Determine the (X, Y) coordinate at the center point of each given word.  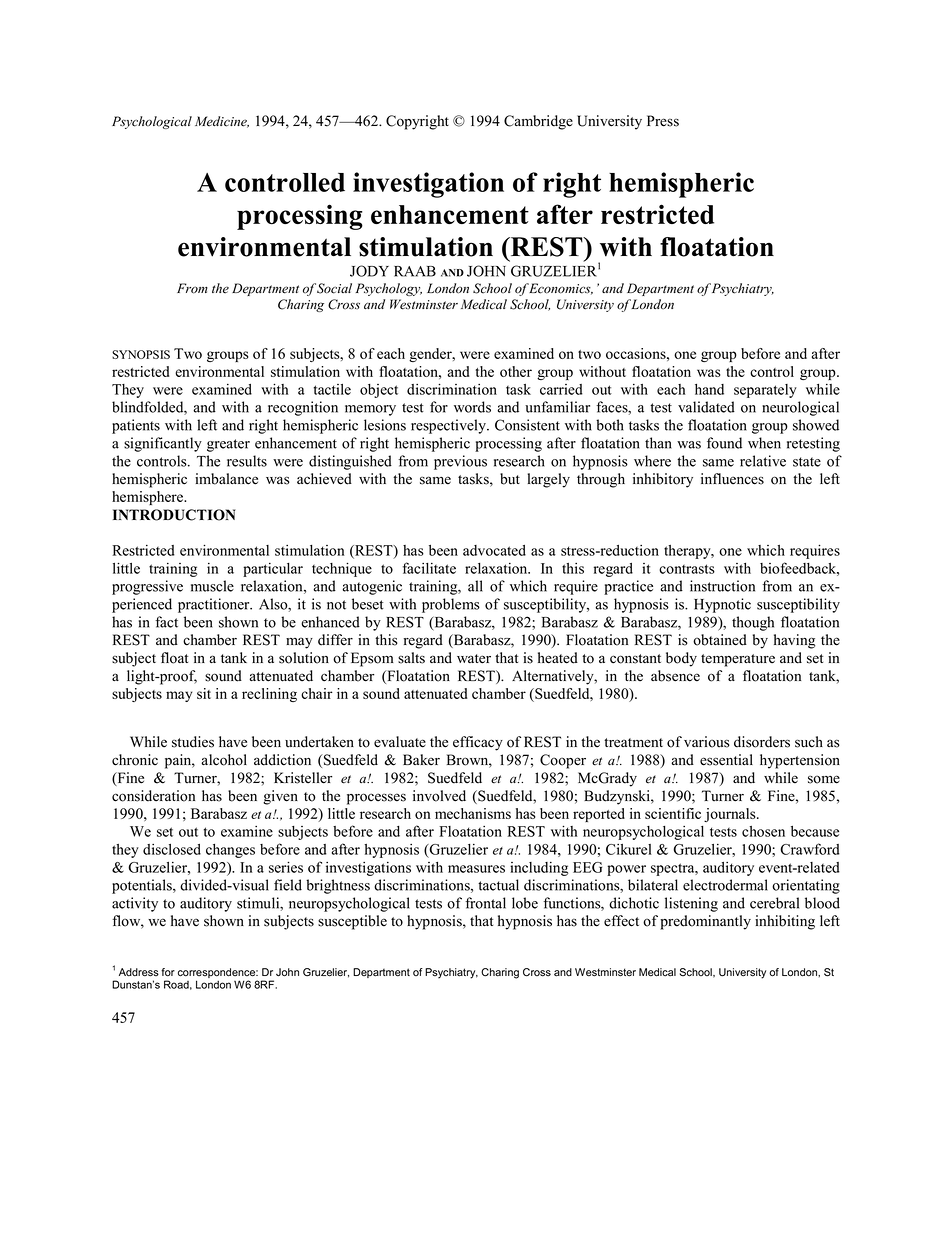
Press (663, 121)
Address (139, 972)
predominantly (705, 922)
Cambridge (538, 122)
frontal (485, 903)
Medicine (222, 122)
